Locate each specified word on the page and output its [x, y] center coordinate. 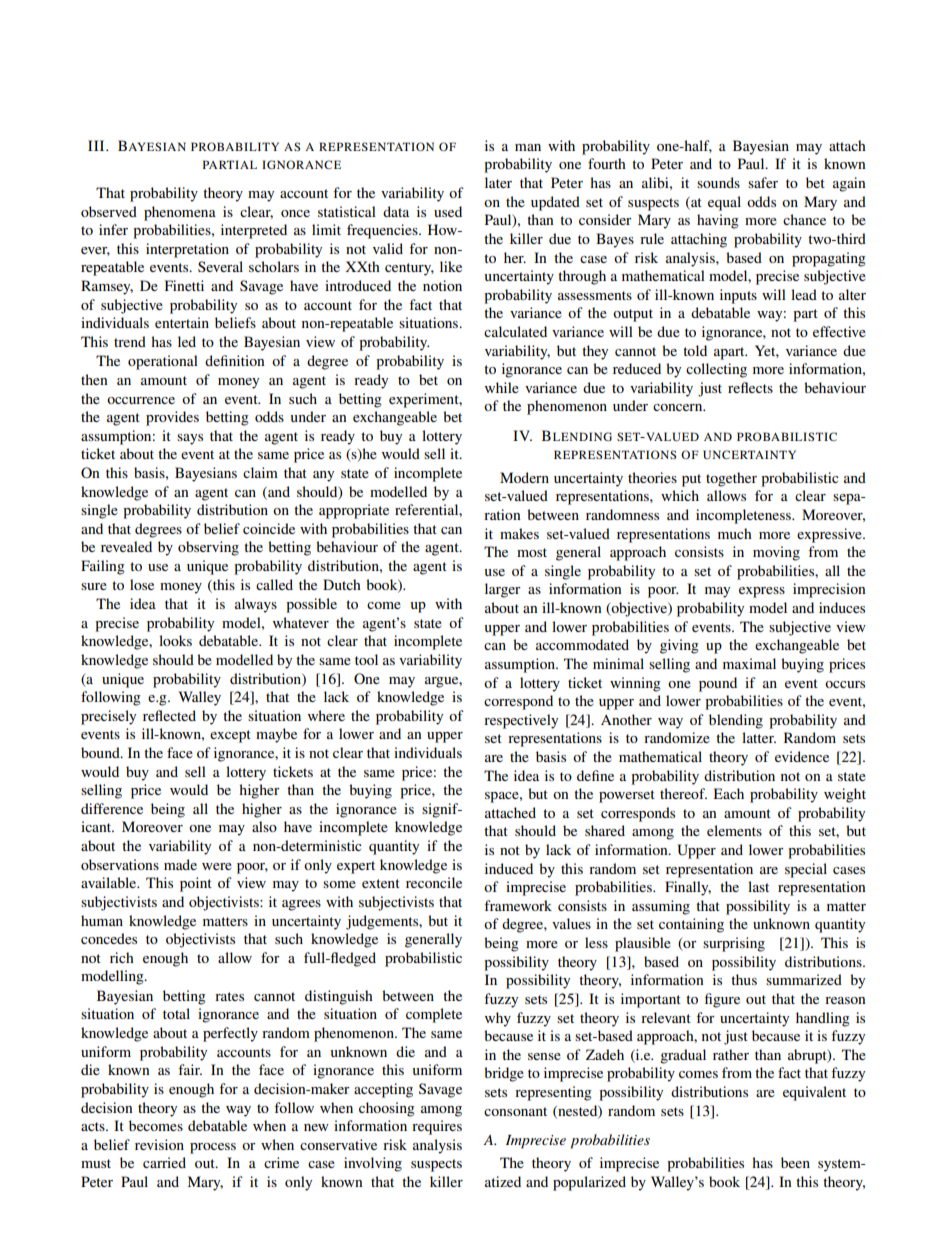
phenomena [180, 213]
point [196, 884]
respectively [521, 721]
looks [175, 640]
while [502, 387]
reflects [750, 387]
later [498, 182]
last [758, 886]
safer [763, 182]
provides [172, 418]
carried [164, 1162]
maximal [749, 663]
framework [518, 905]
